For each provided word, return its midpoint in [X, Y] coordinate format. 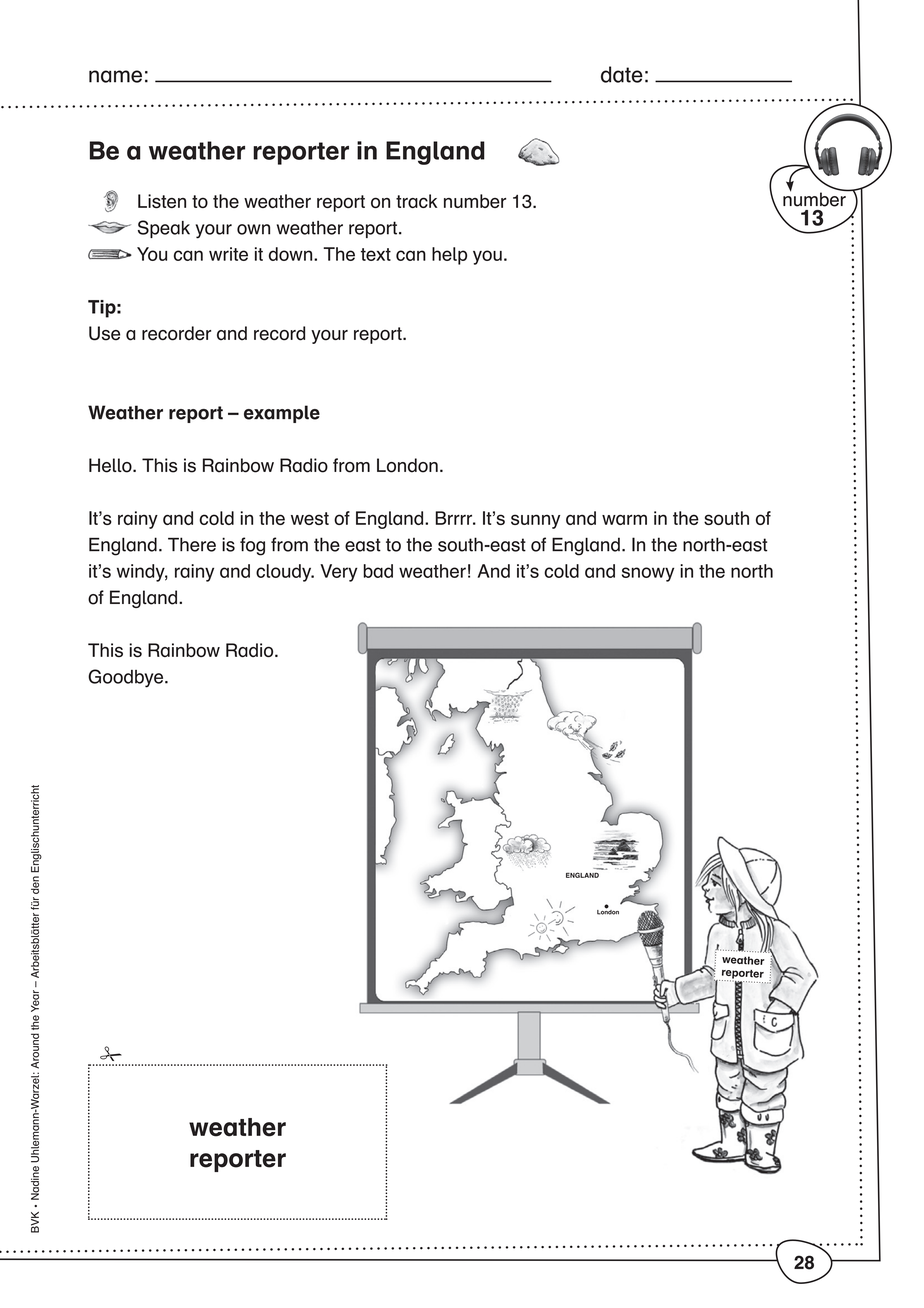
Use [104, 333]
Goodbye [127, 678]
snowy [648, 574]
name [115, 76]
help [449, 256]
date [622, 74]
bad [378, 571]
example [282, 414]
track [416, 201]
